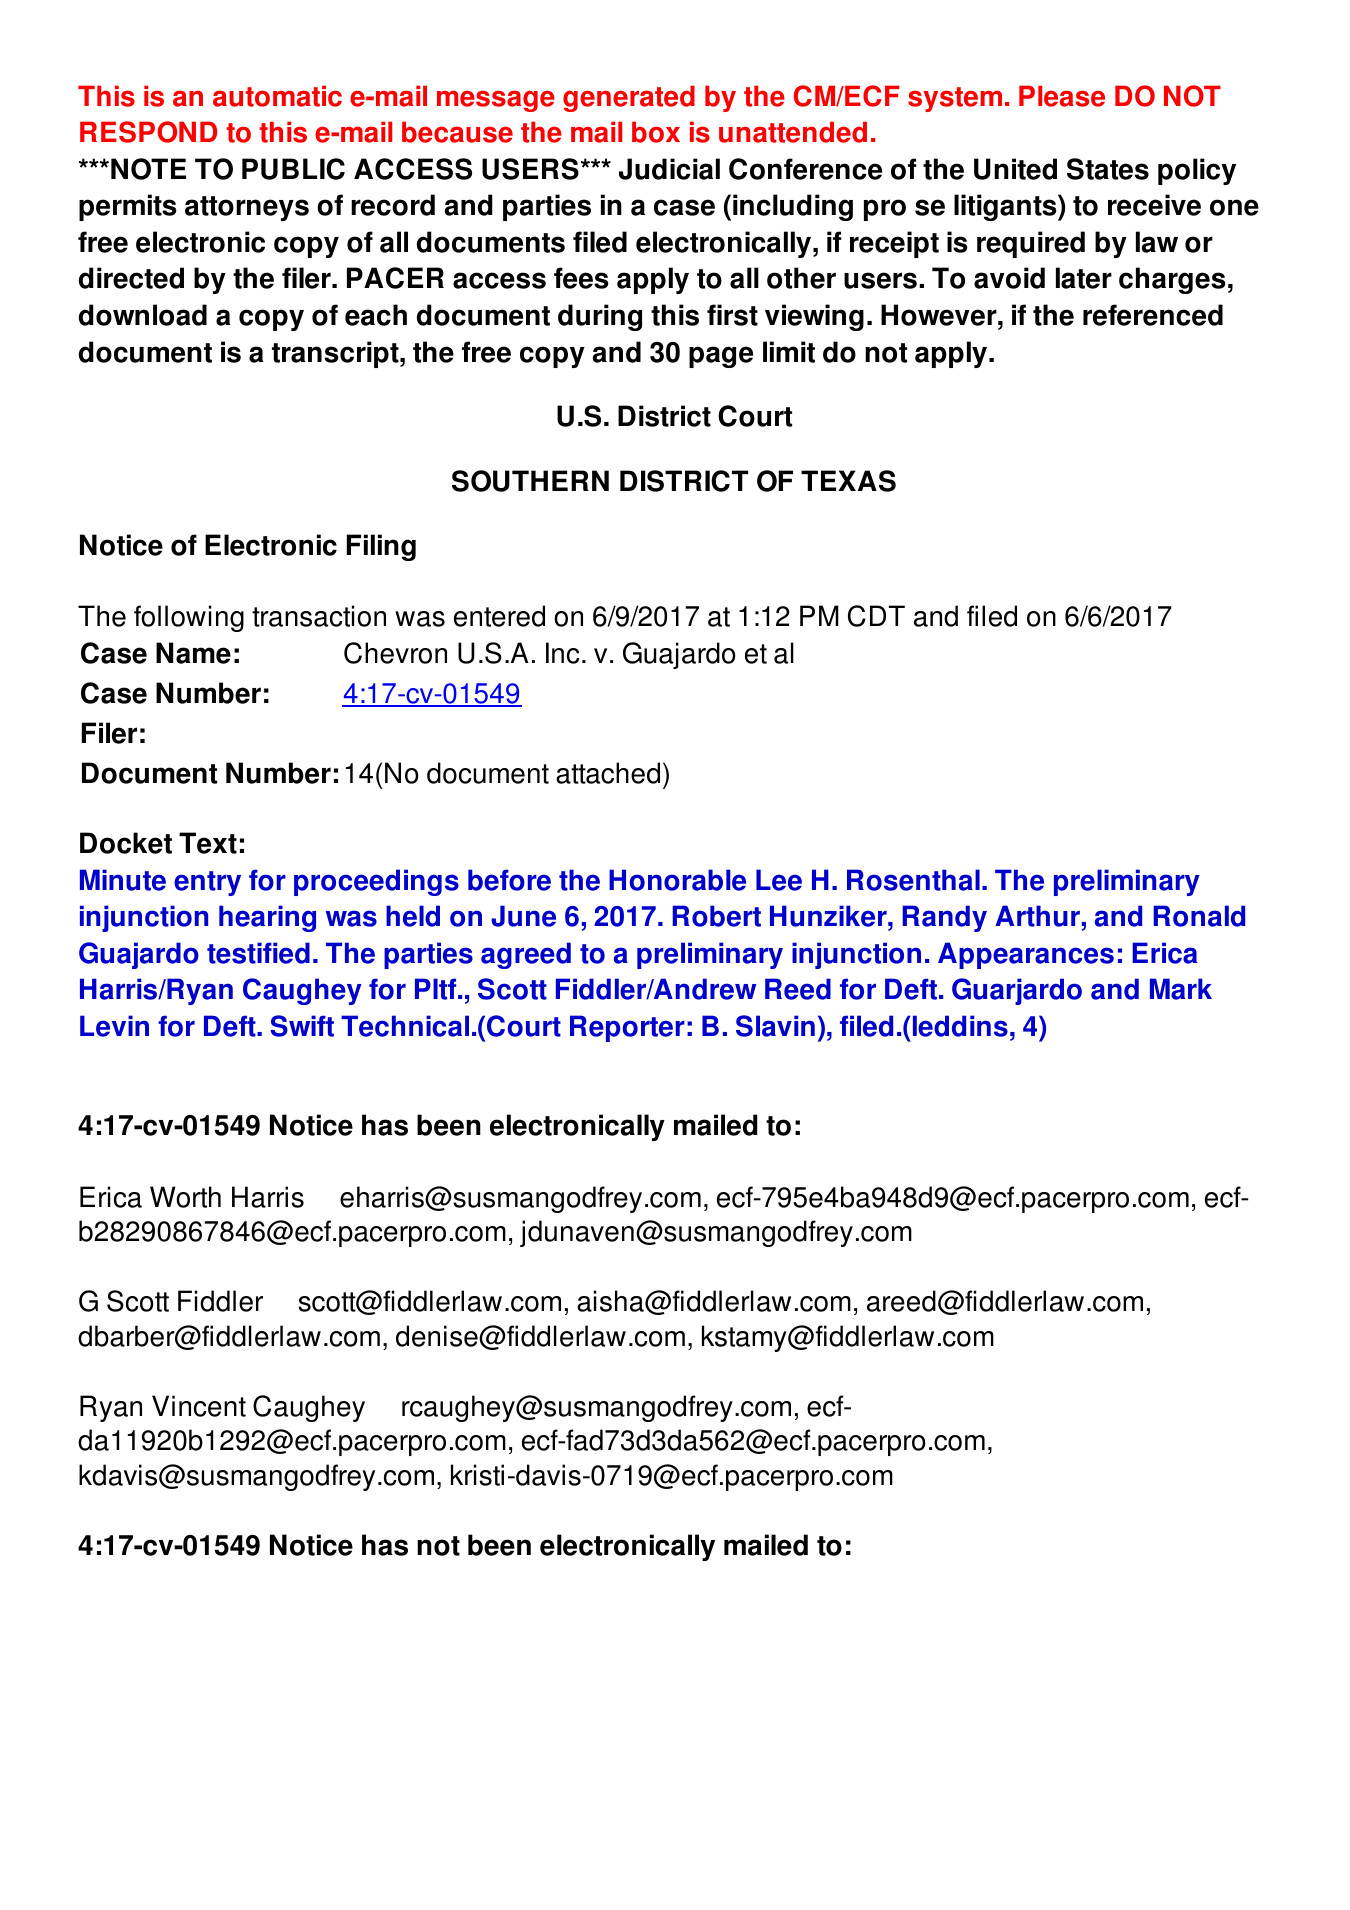  What do you see at coordinates (1026, 955) in the screenshot?
I see `Appearances` at bounding box center [1026, 955].
